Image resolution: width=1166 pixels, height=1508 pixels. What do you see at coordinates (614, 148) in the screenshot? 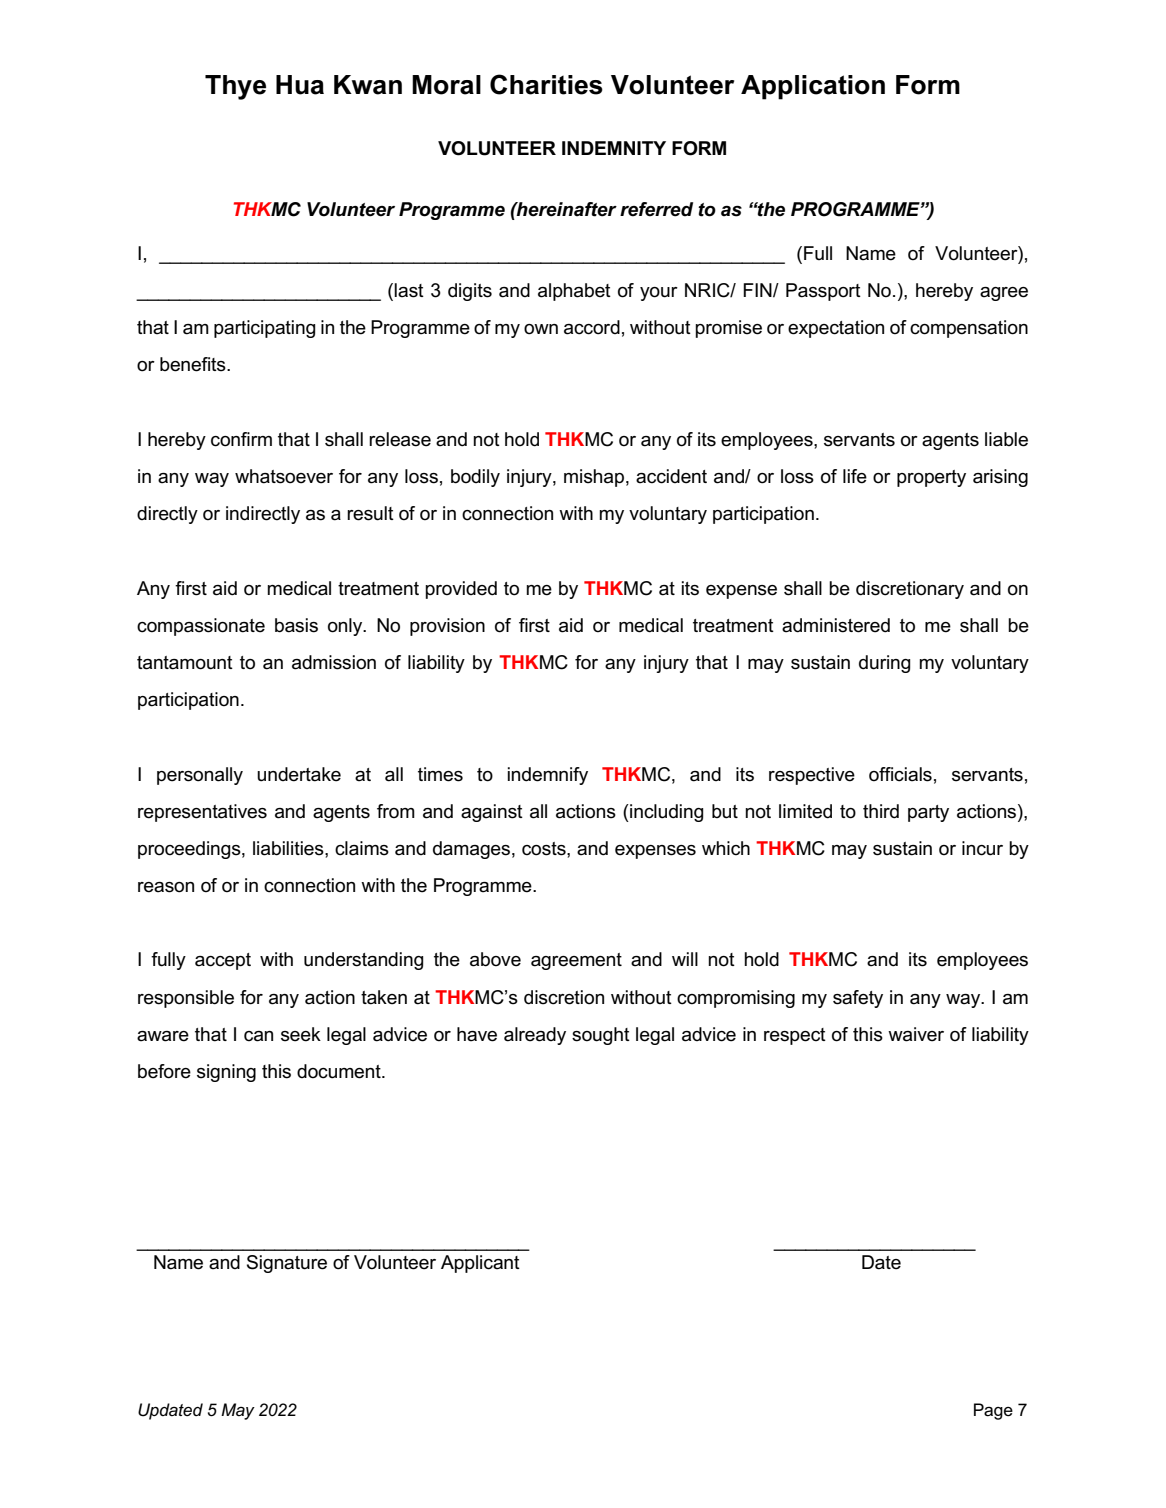
I see `INDEMNITY` at bounding box center [614, 148].
